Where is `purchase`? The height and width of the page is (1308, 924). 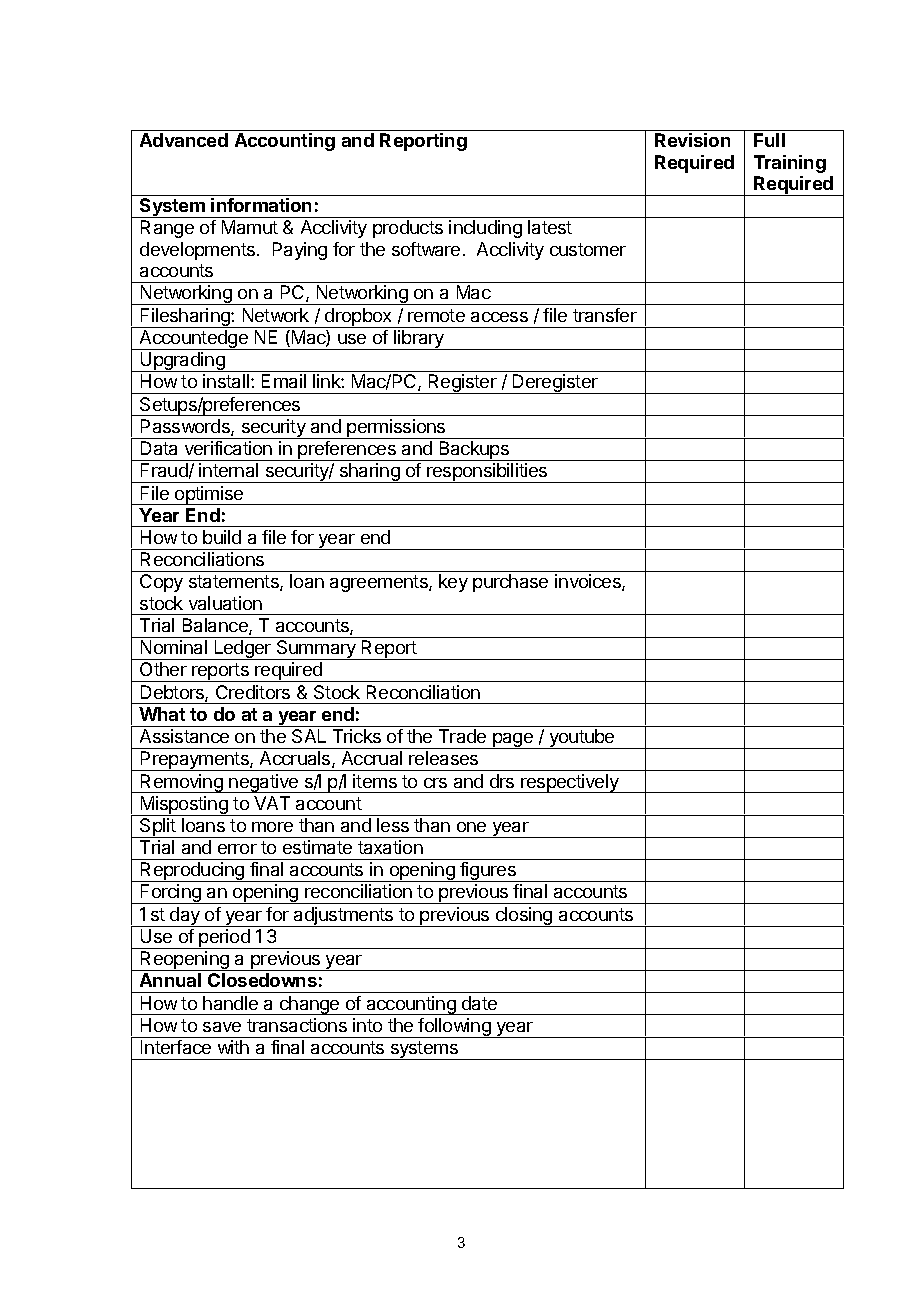
purchase is located at coordinates (510, 583).
